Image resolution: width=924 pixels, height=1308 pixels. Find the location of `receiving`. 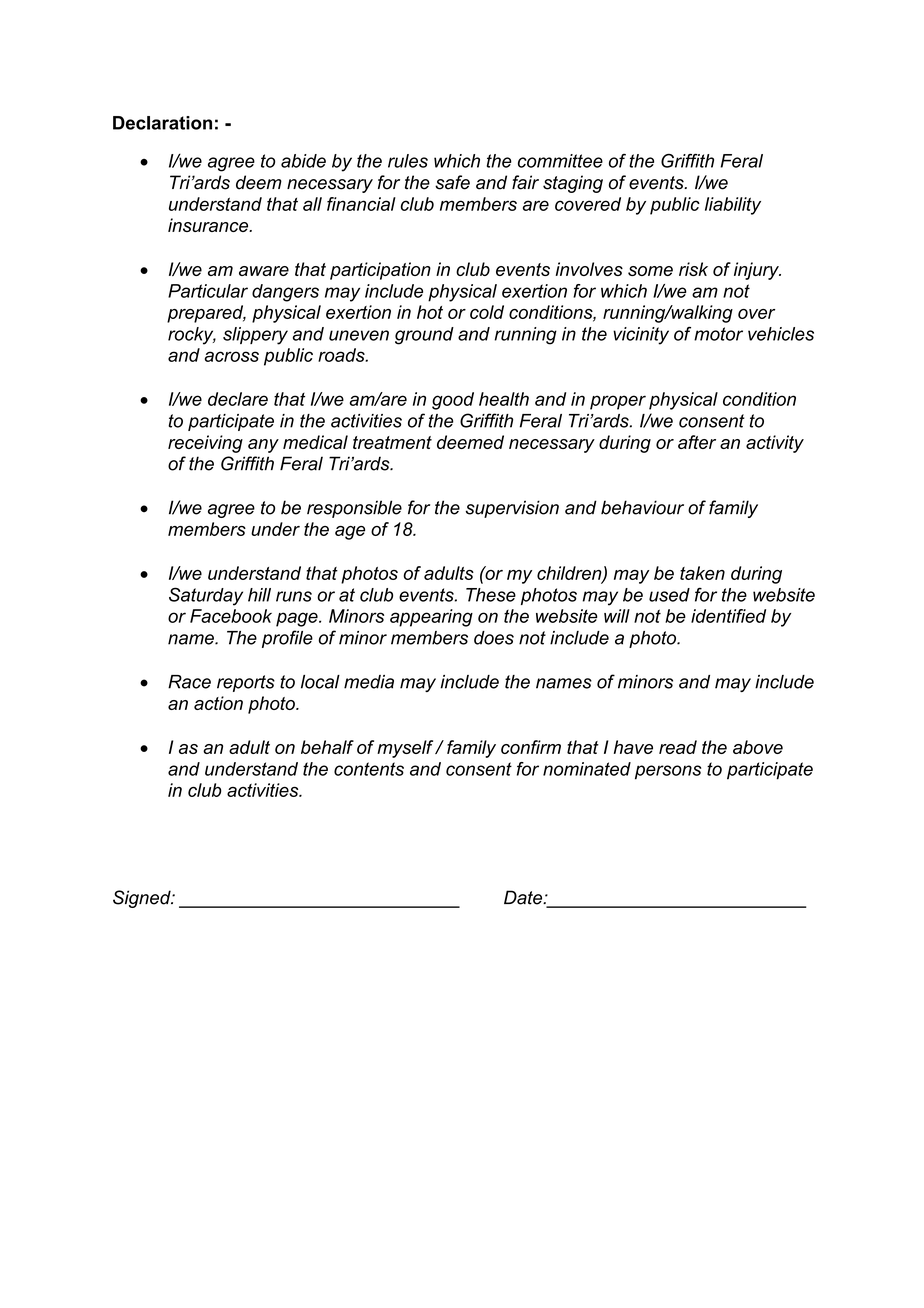

receiving is located at coordinates (205, 444).
